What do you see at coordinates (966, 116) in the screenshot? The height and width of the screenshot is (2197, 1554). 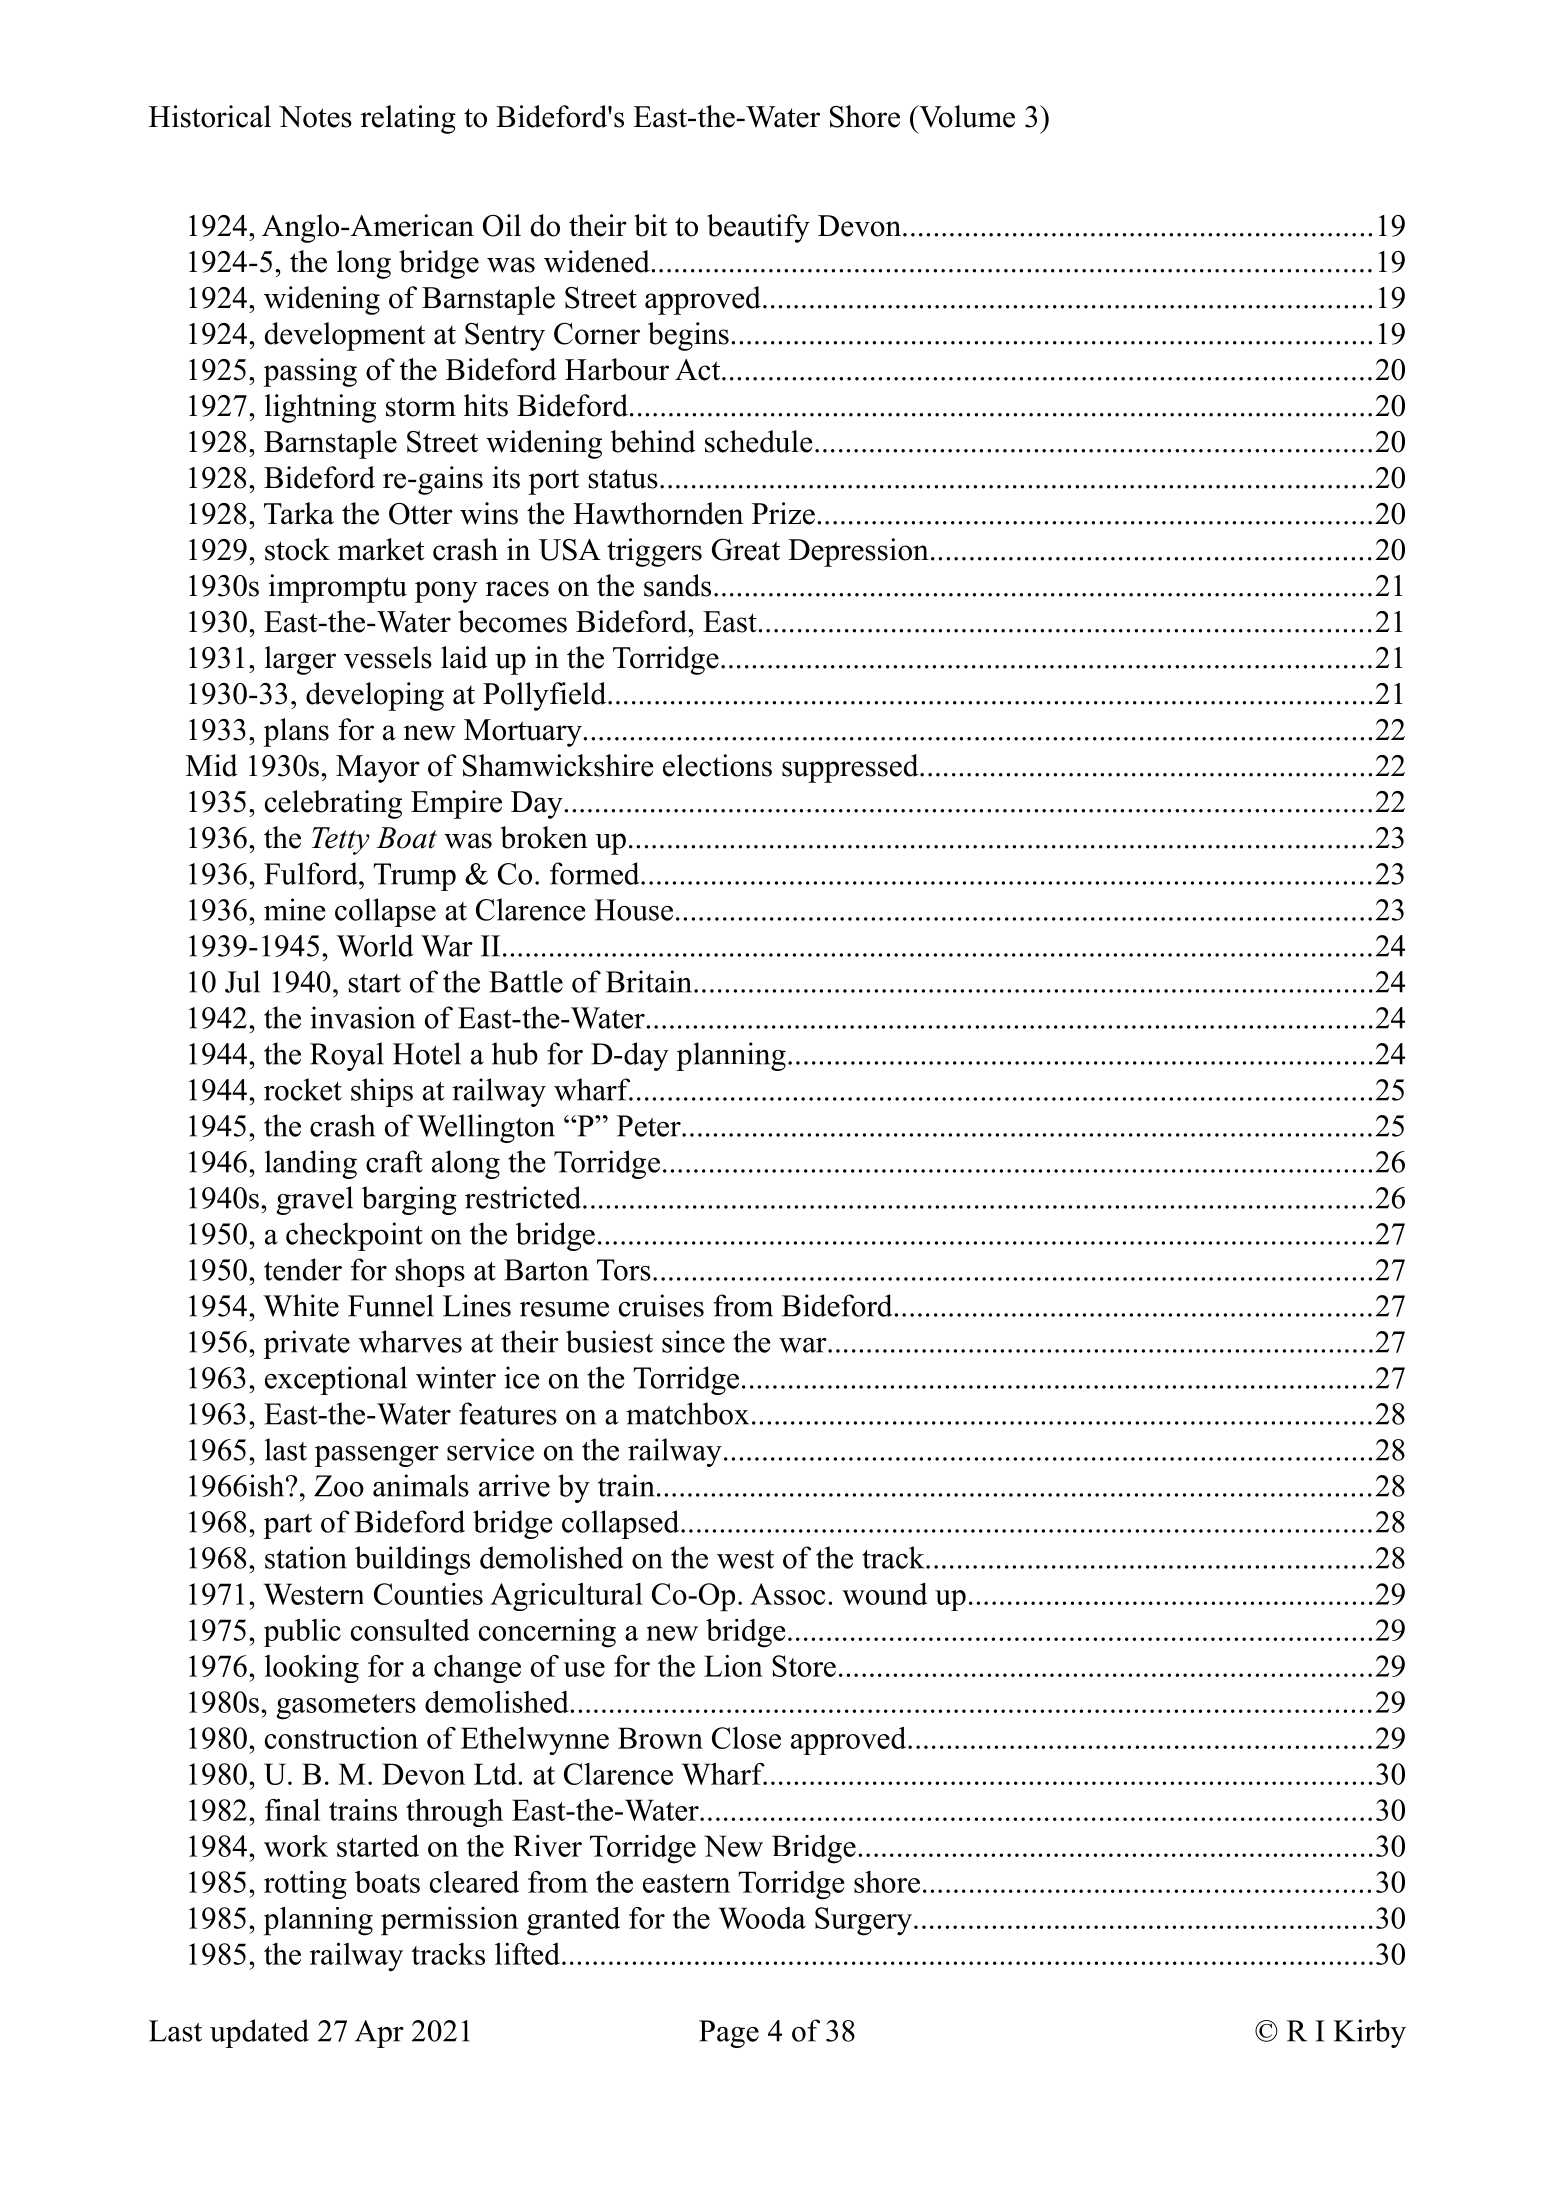 I see `Volume` at bounding box center [966, 116].
